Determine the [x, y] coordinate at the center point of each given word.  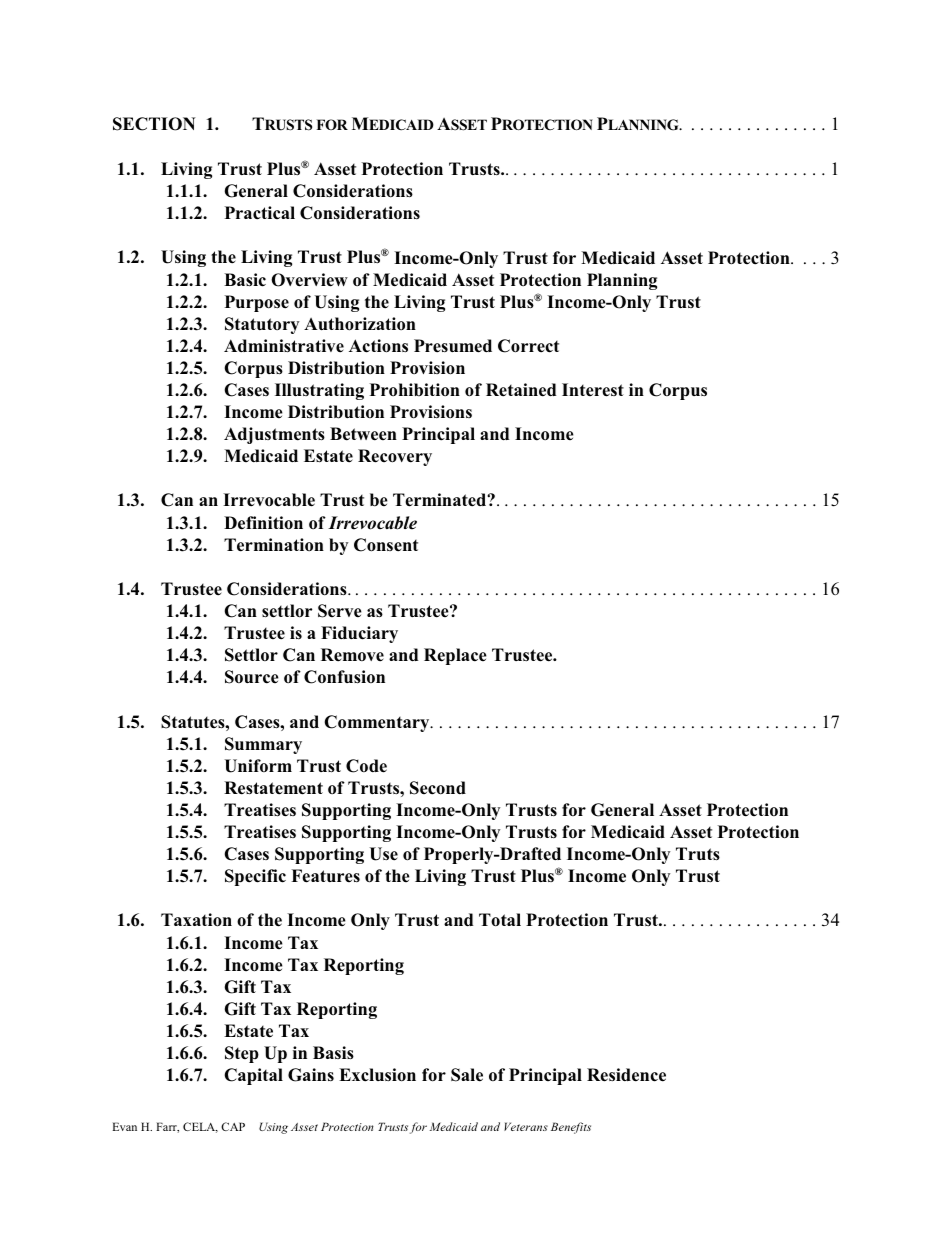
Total [500, 920]
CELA [200, 1127]
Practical [259, 213]
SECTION [154, 124]
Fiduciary [359, 634]
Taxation [196, 920]
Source [252, 677]
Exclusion [377, 1075]
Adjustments [274, 435]
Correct [528, 346]
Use [383, 854]
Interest [593, 390]
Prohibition [414, 389]
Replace [455, 656]
